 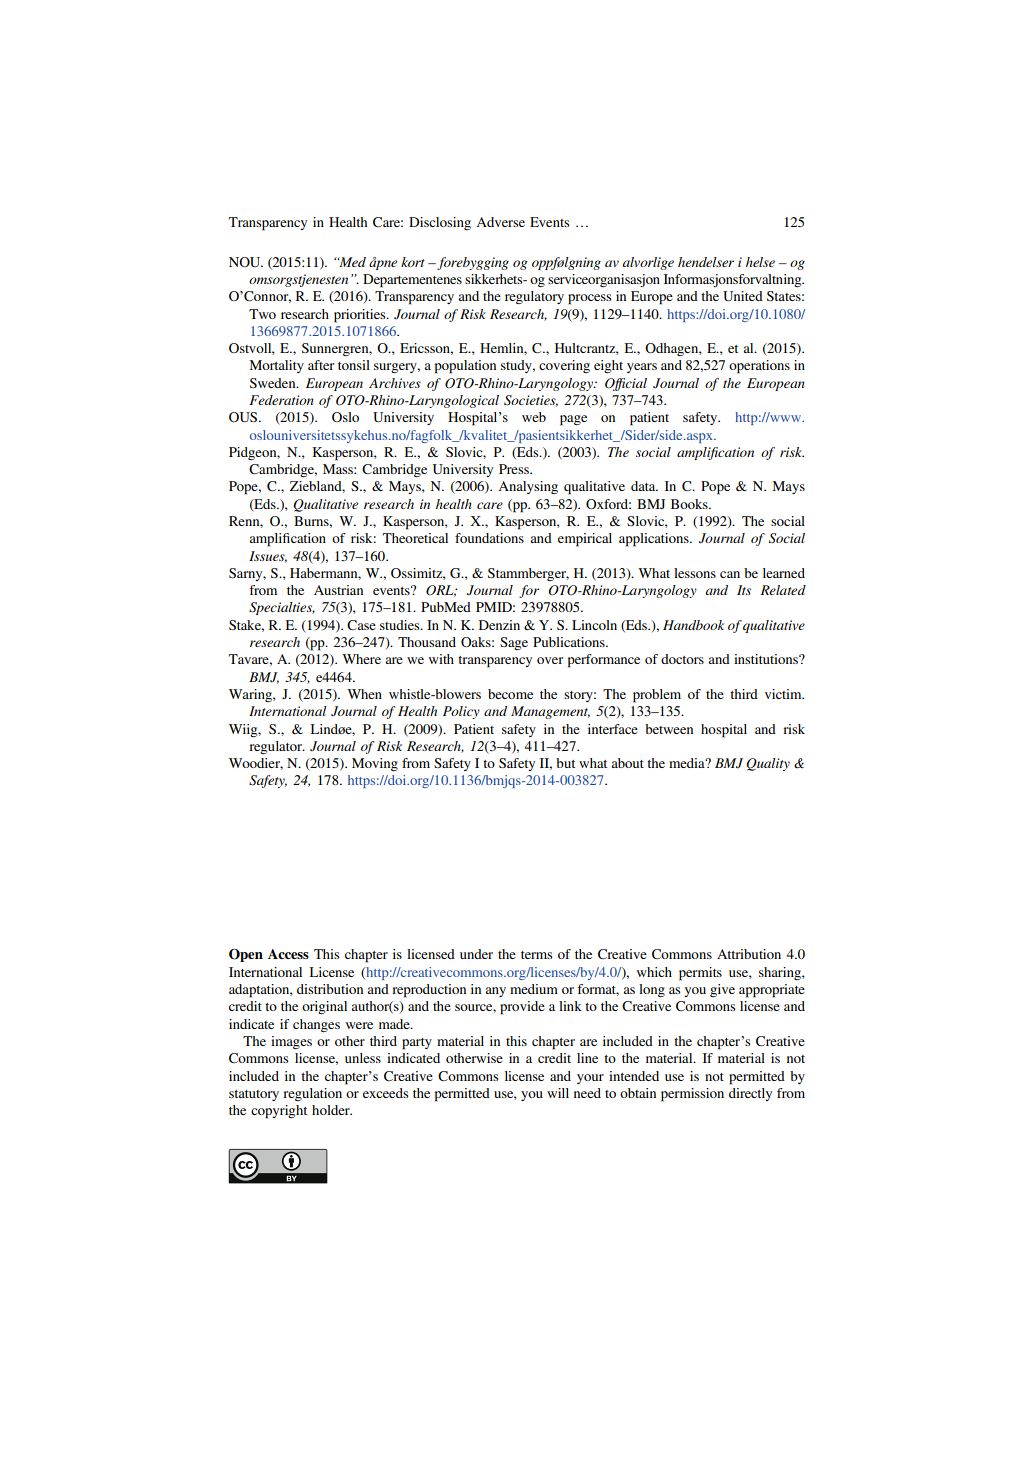 I want to click on will, so click(x=558, y=1093).
